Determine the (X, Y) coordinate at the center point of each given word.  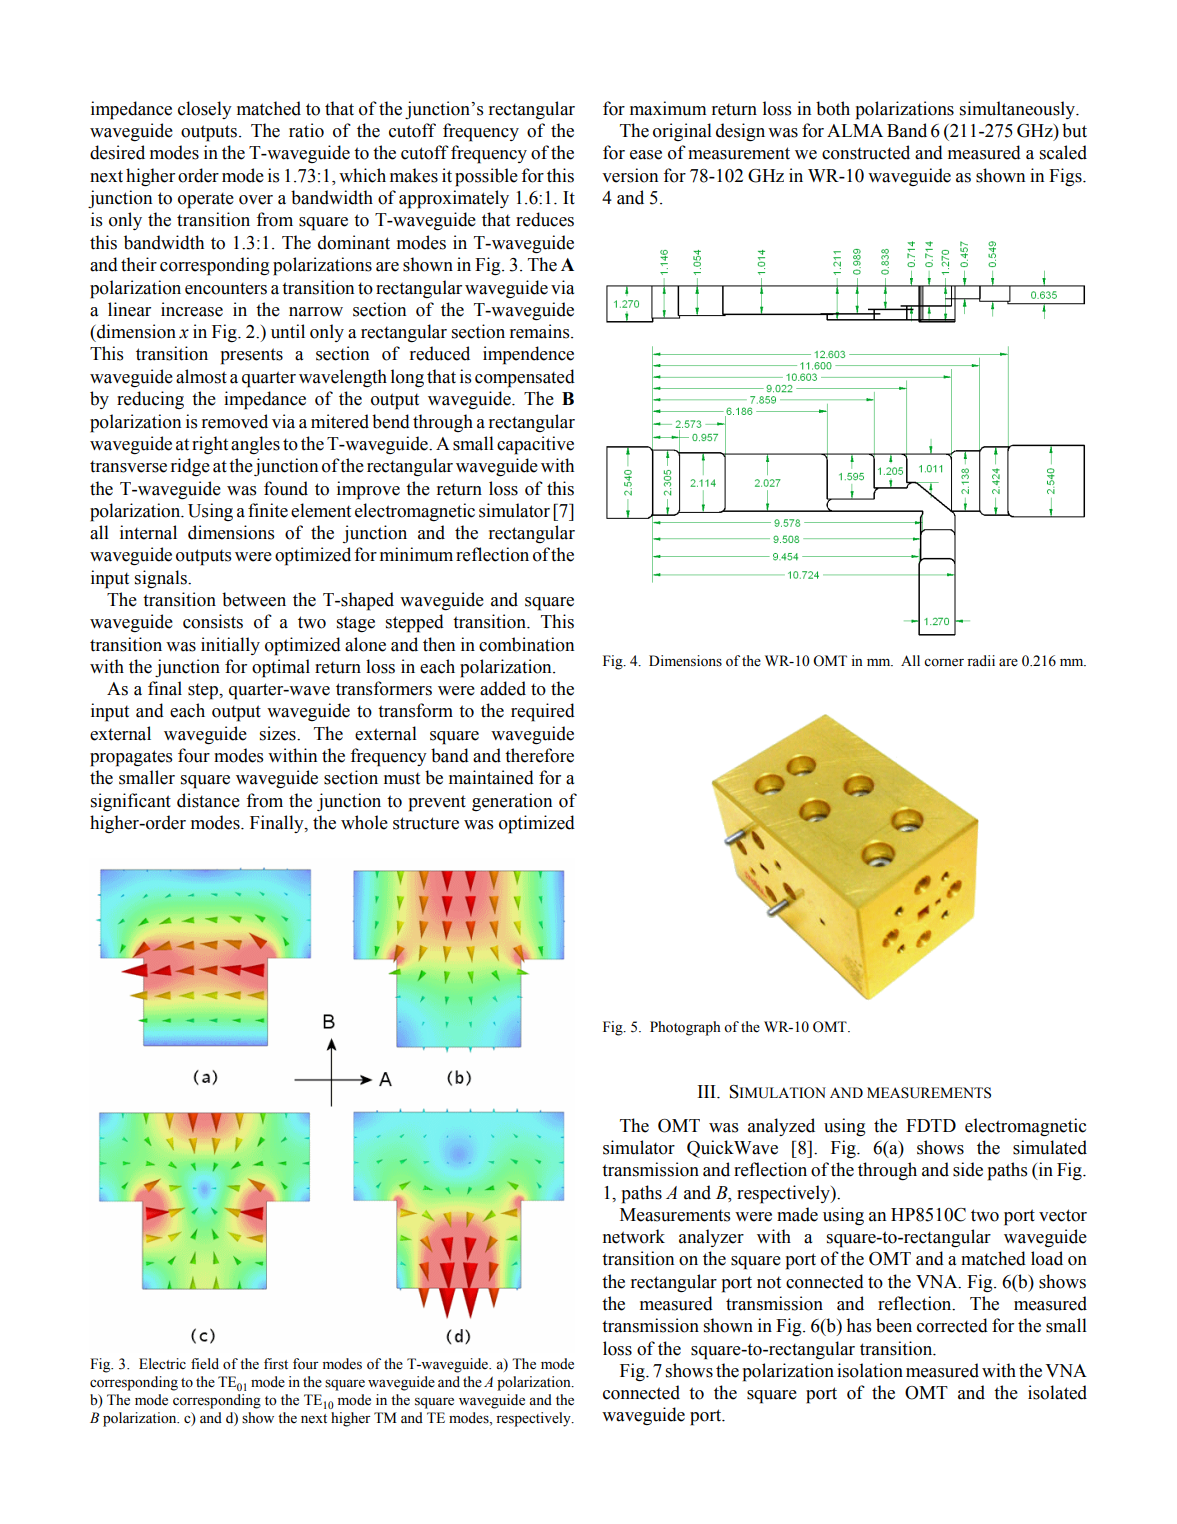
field (205, 1364)
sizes (279, 733)
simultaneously (1018, 110)
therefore (539, 755)
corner (944, 663)
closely (205, 110)
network (634, 1236)
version (630, 175)
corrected (952, 1325)
